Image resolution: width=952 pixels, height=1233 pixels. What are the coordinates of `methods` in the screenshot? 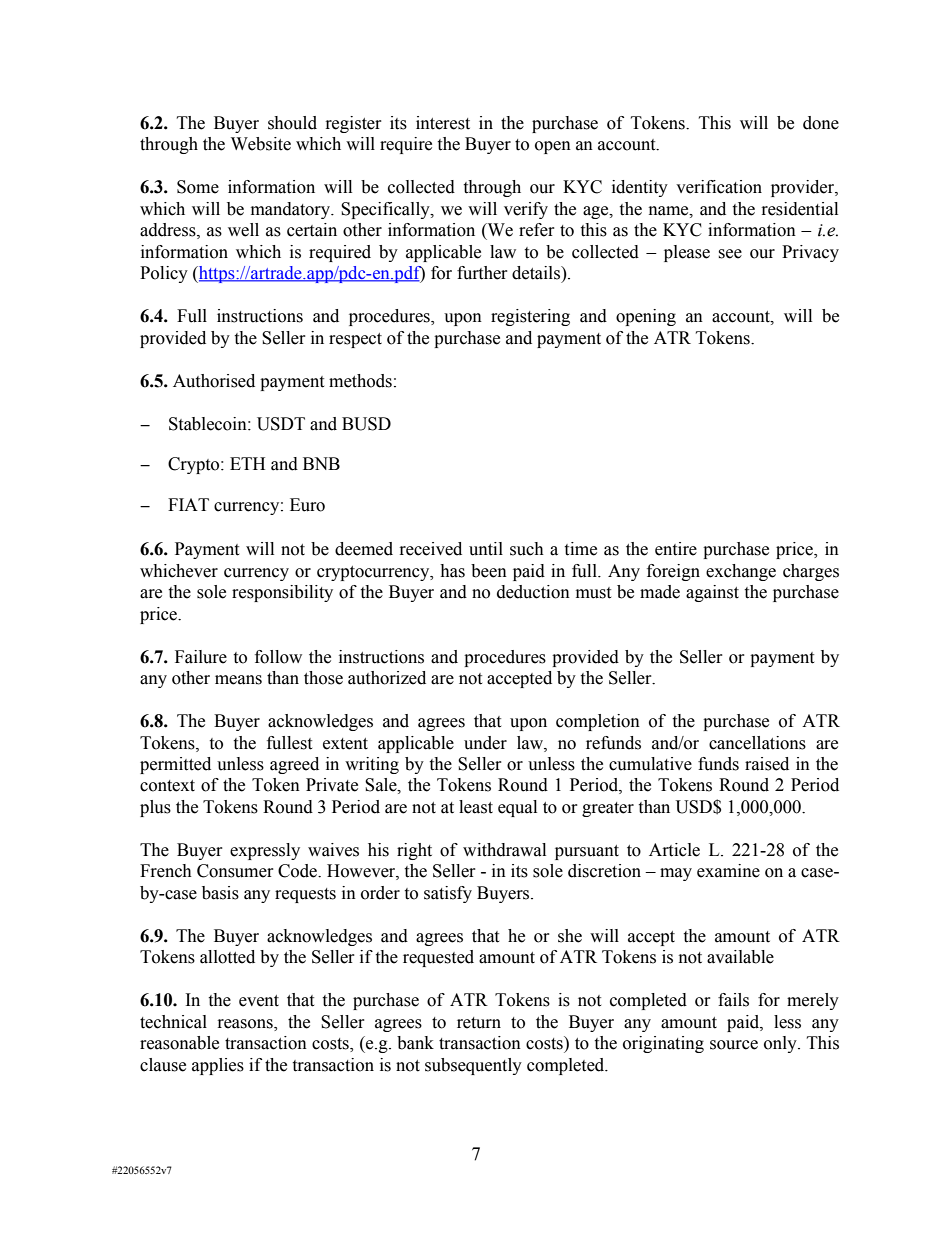 It's located at (360, 381).
